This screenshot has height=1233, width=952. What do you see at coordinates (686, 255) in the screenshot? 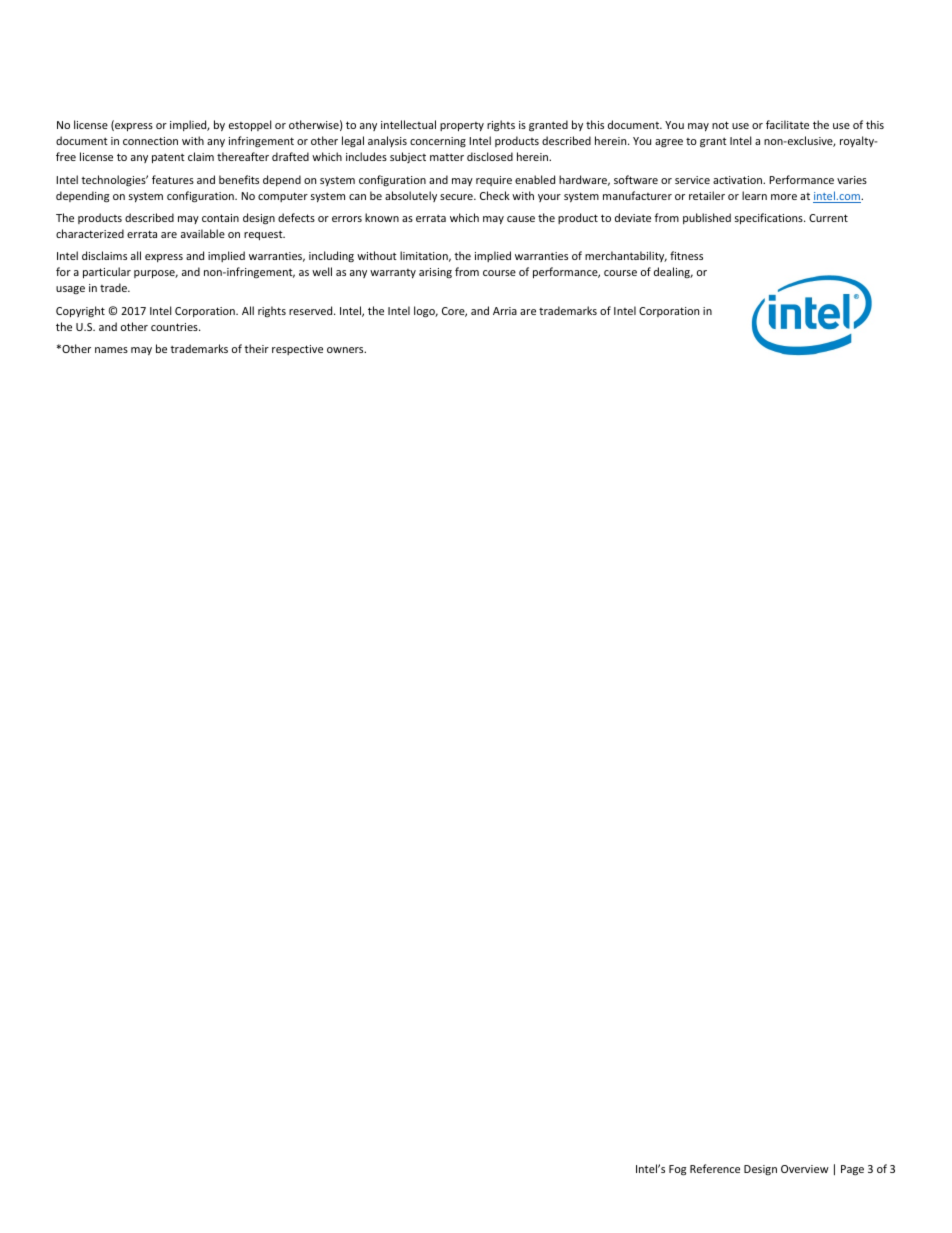
I see `fitness` at bounding box center [686, 255].
